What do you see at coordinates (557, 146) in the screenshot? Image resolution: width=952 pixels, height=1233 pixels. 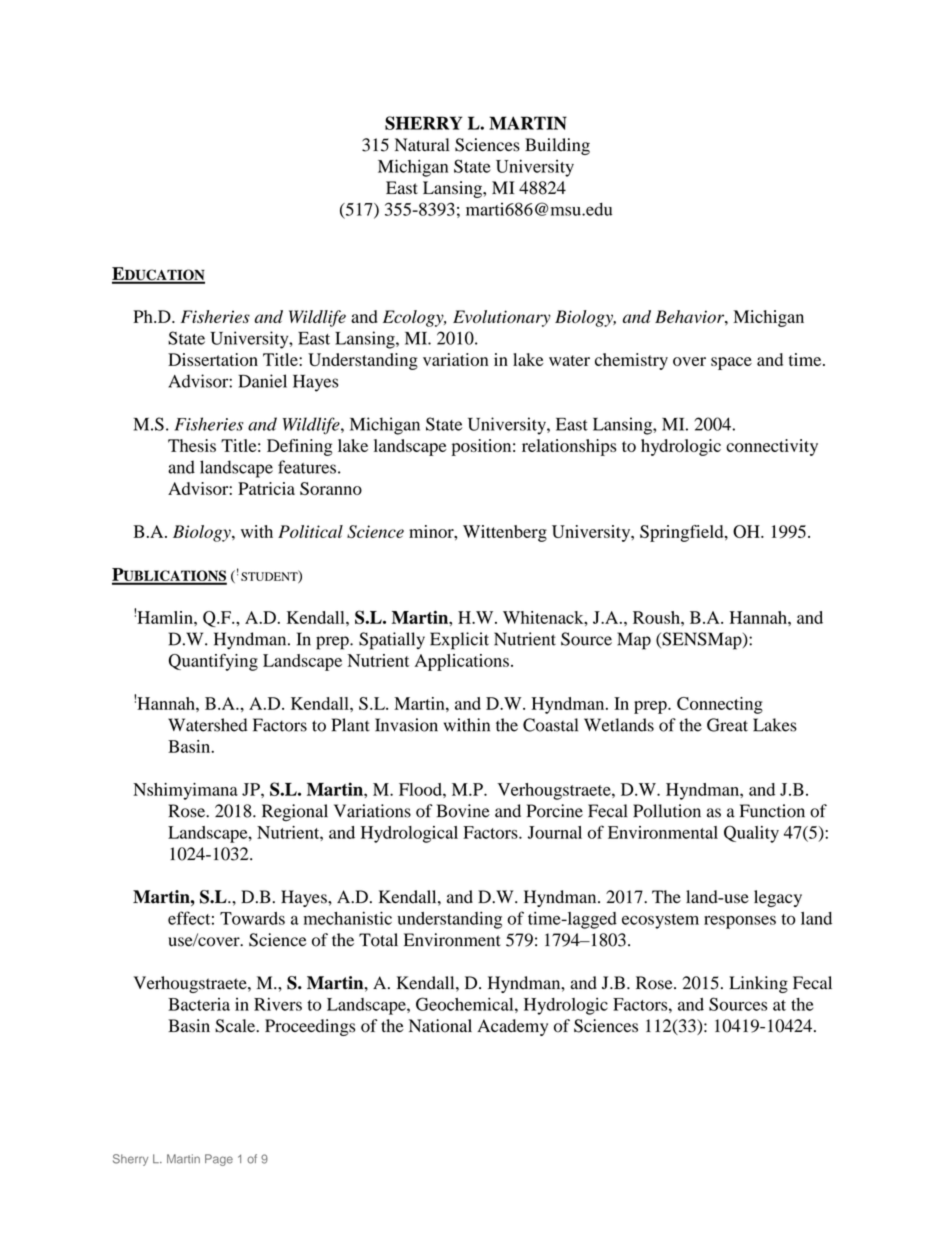 I see `Building` at bounding box center [557, 146].
